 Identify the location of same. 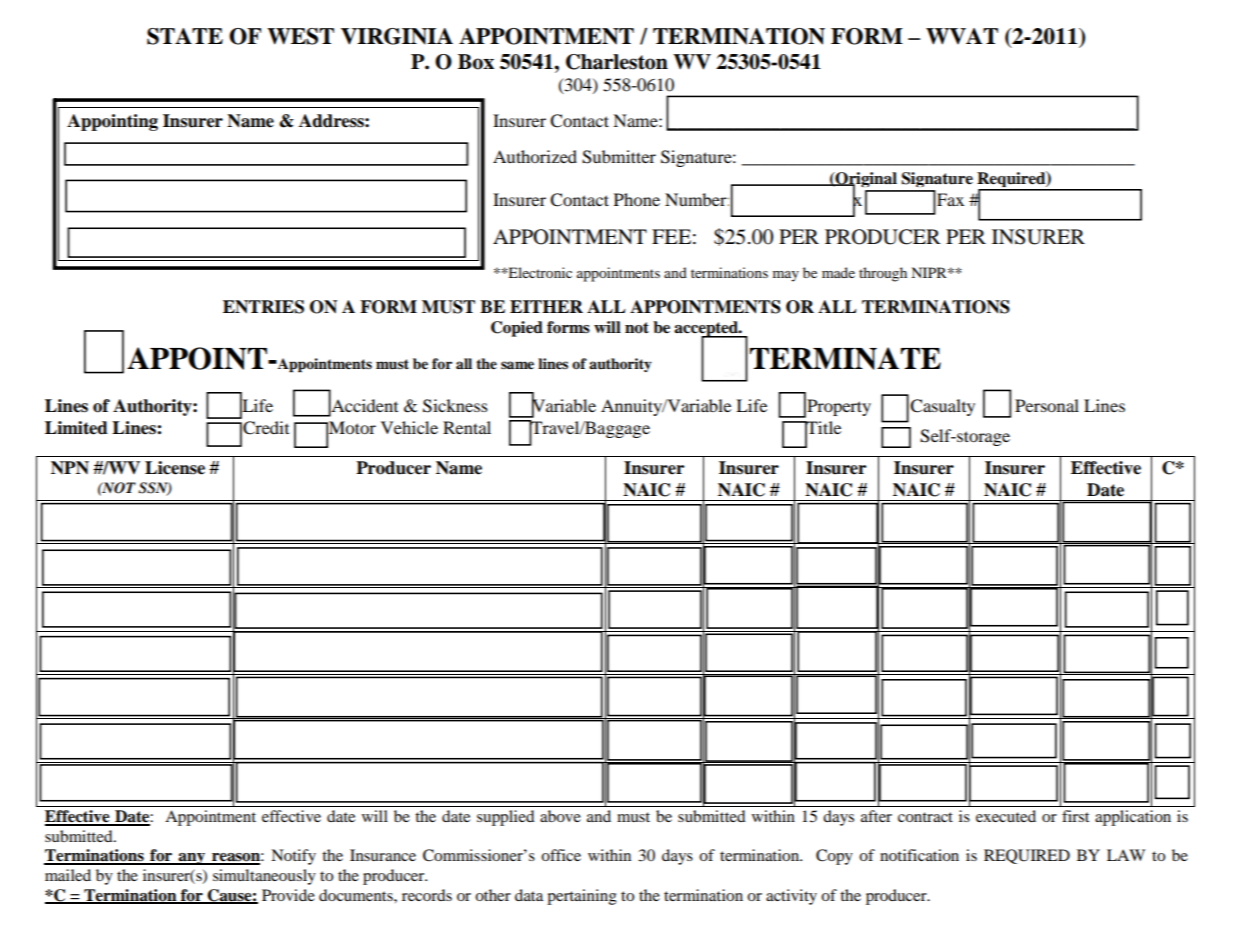
(517, 365).
